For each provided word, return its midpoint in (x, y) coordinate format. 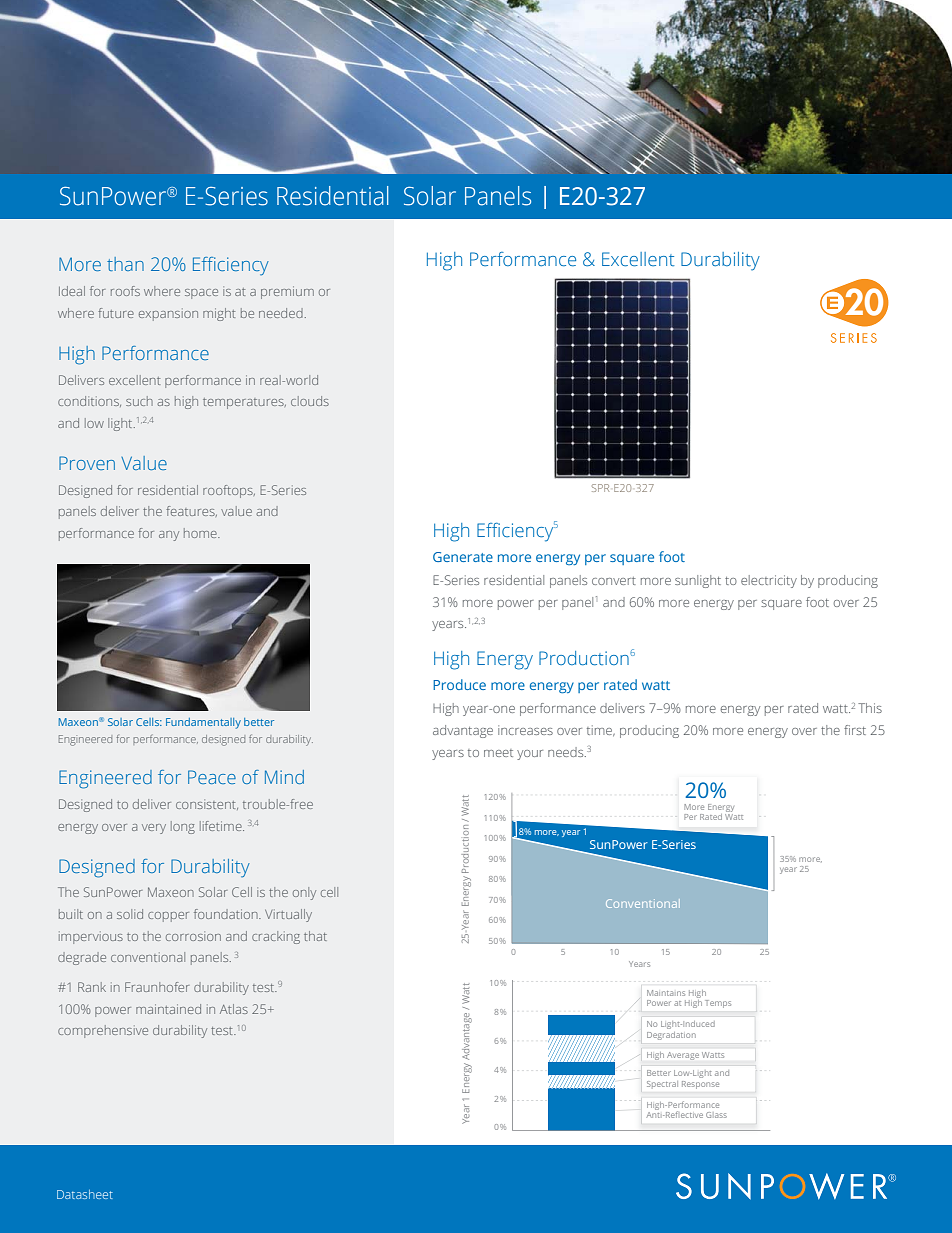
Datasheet (85, 1194)
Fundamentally (203, 723)
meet (498, 753)
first (855, 730)
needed (281, 313)
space (201, 294)
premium (287, 292)
